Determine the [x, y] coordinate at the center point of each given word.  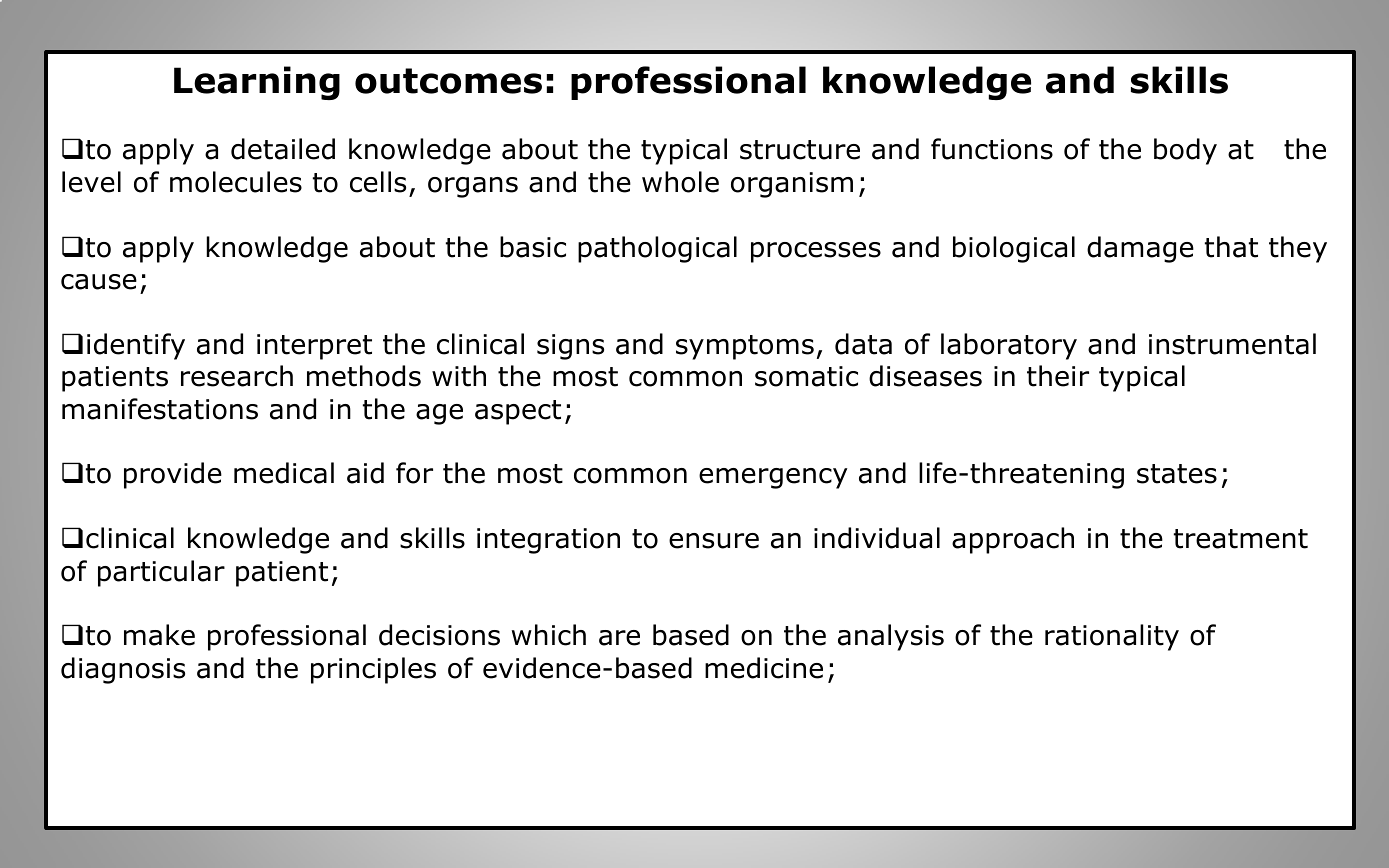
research [237, 376]
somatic [806, 376]
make [159, 635]
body [1185, 151]
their [1058, 376]
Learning [257, 83]
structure [800, 150]
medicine [764, 668]
